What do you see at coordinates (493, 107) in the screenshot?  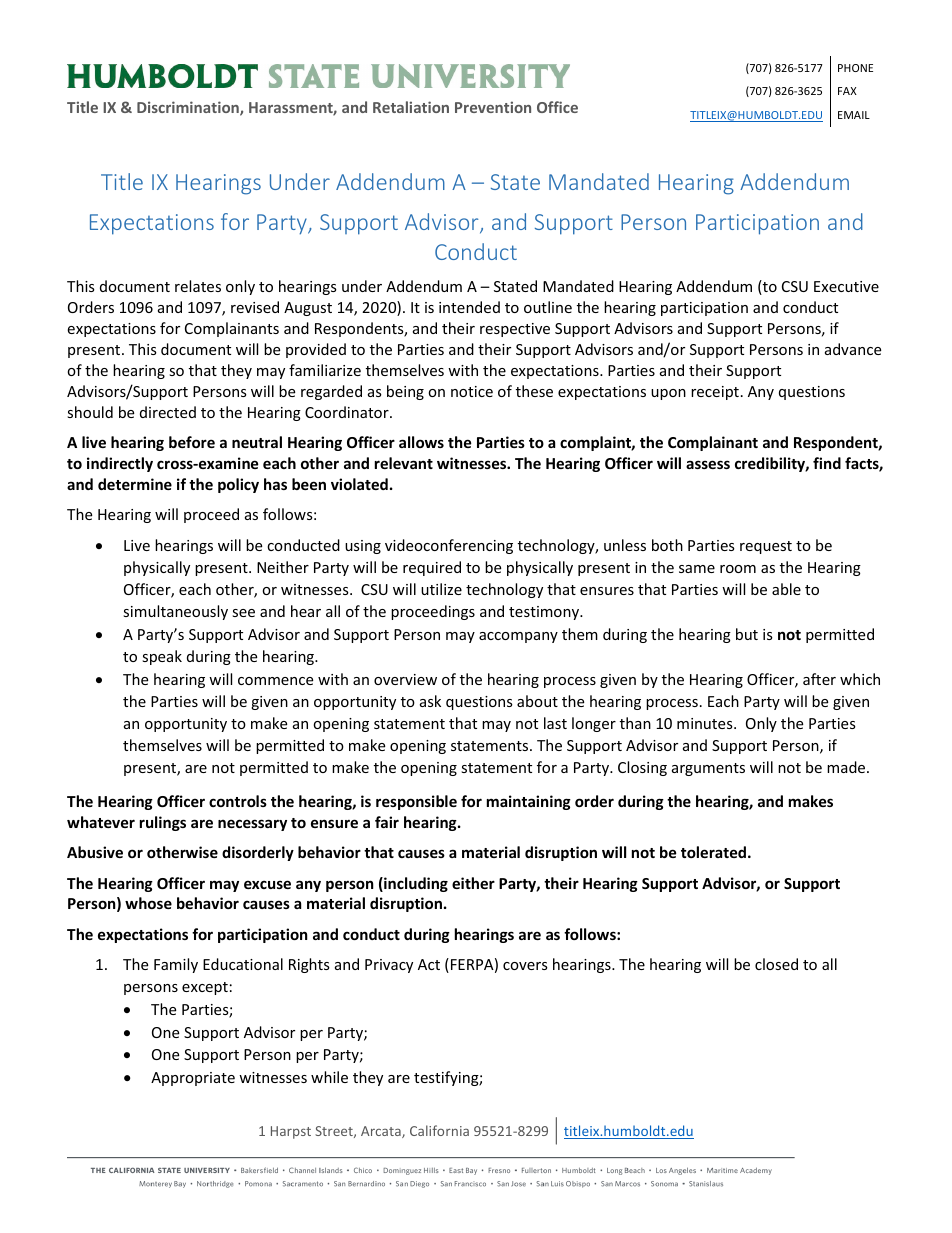 I see `Prevention` at bounding box center [493, 107].
